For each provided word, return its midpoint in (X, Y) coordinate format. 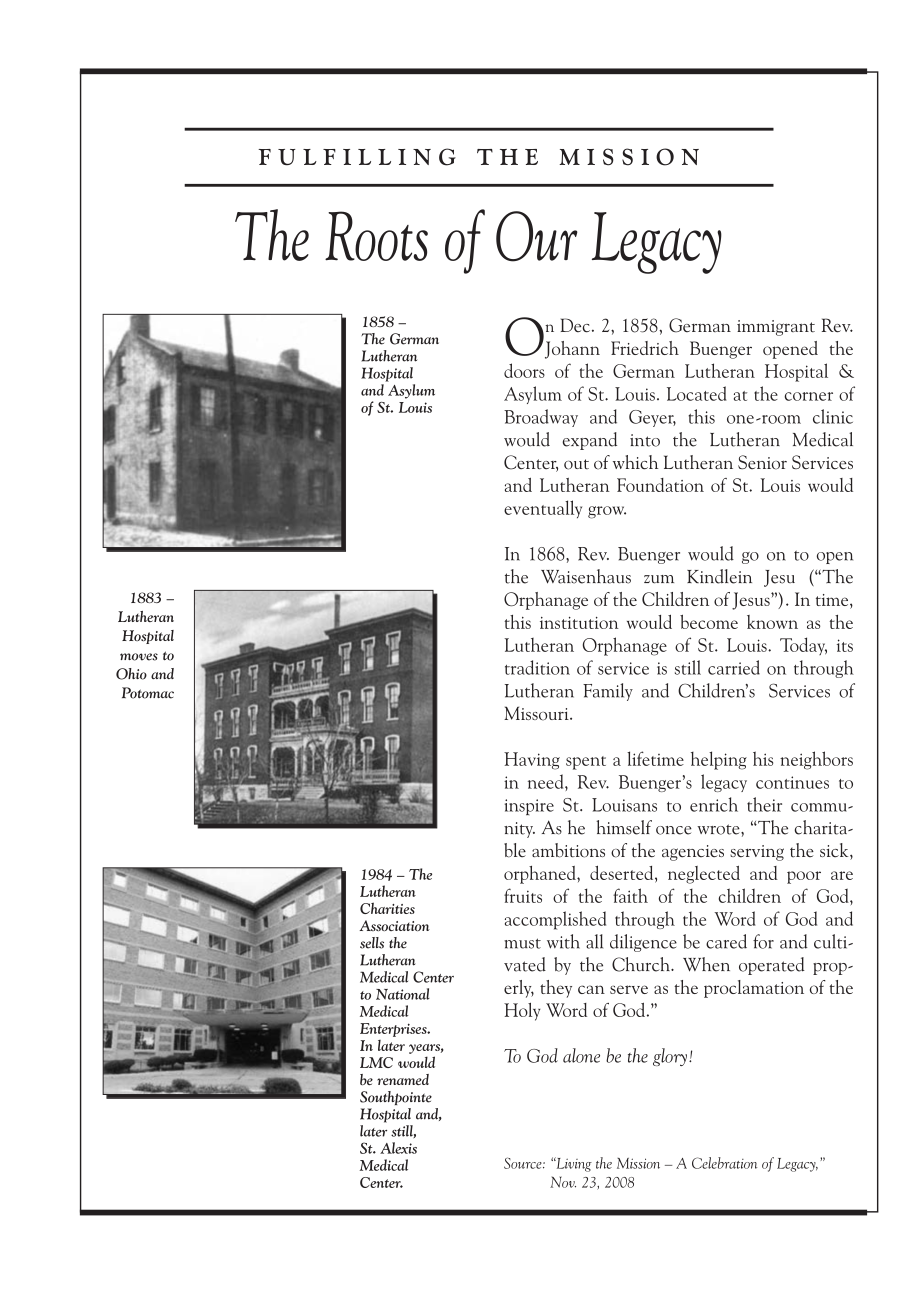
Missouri (537, 713)
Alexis (398, 1148)
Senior (762, 462)
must (522, 943)
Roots (376, 236)
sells (372, 943)
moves (139, 657)
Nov (563, 1182)
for (763, 941)
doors (524, 370)
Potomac (148, 693)
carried (734, 667)
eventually (543, 509)
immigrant (776, 328)
